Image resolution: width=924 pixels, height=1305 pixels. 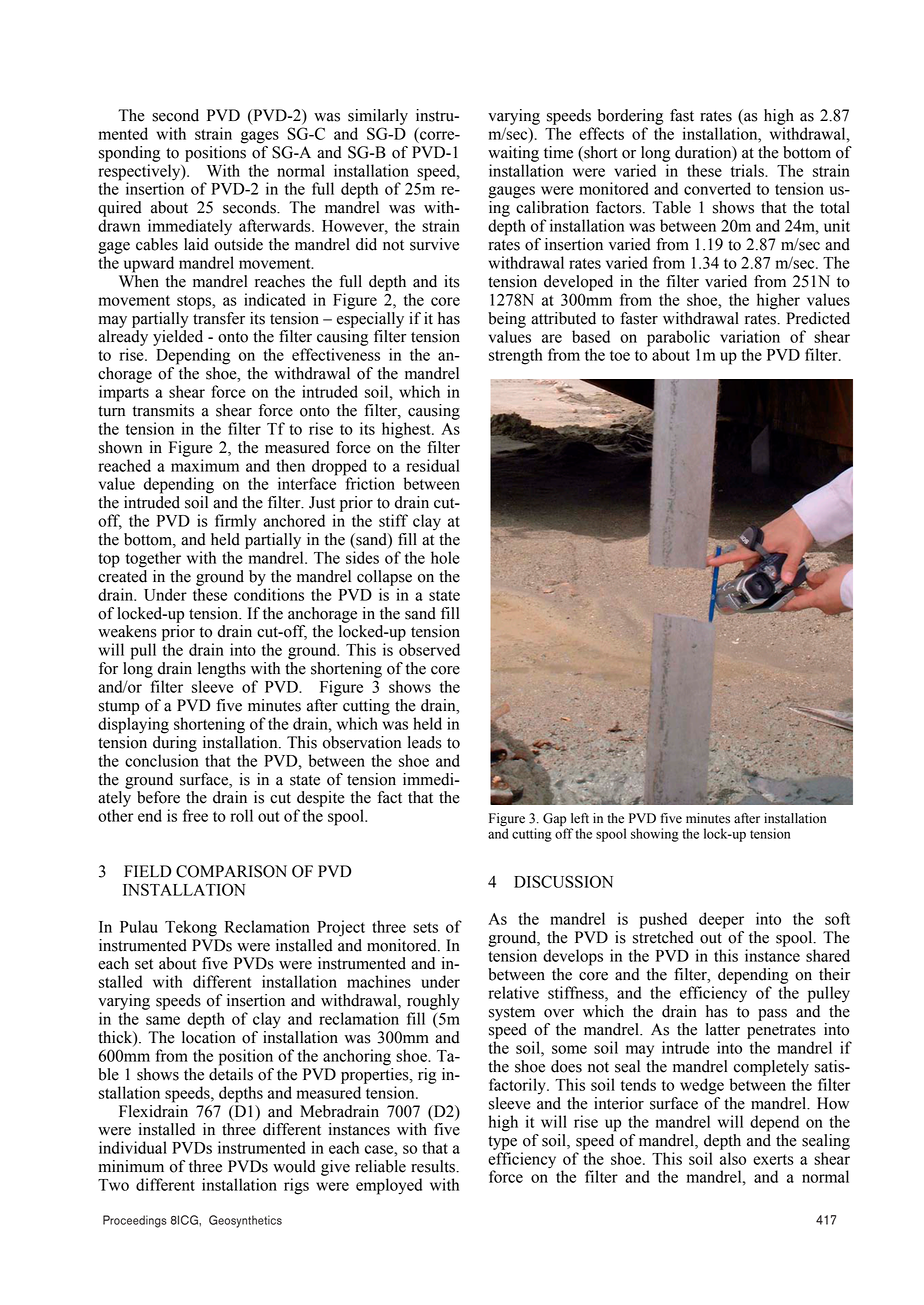 I want to click on waiting, so click(x=513, y=154).
